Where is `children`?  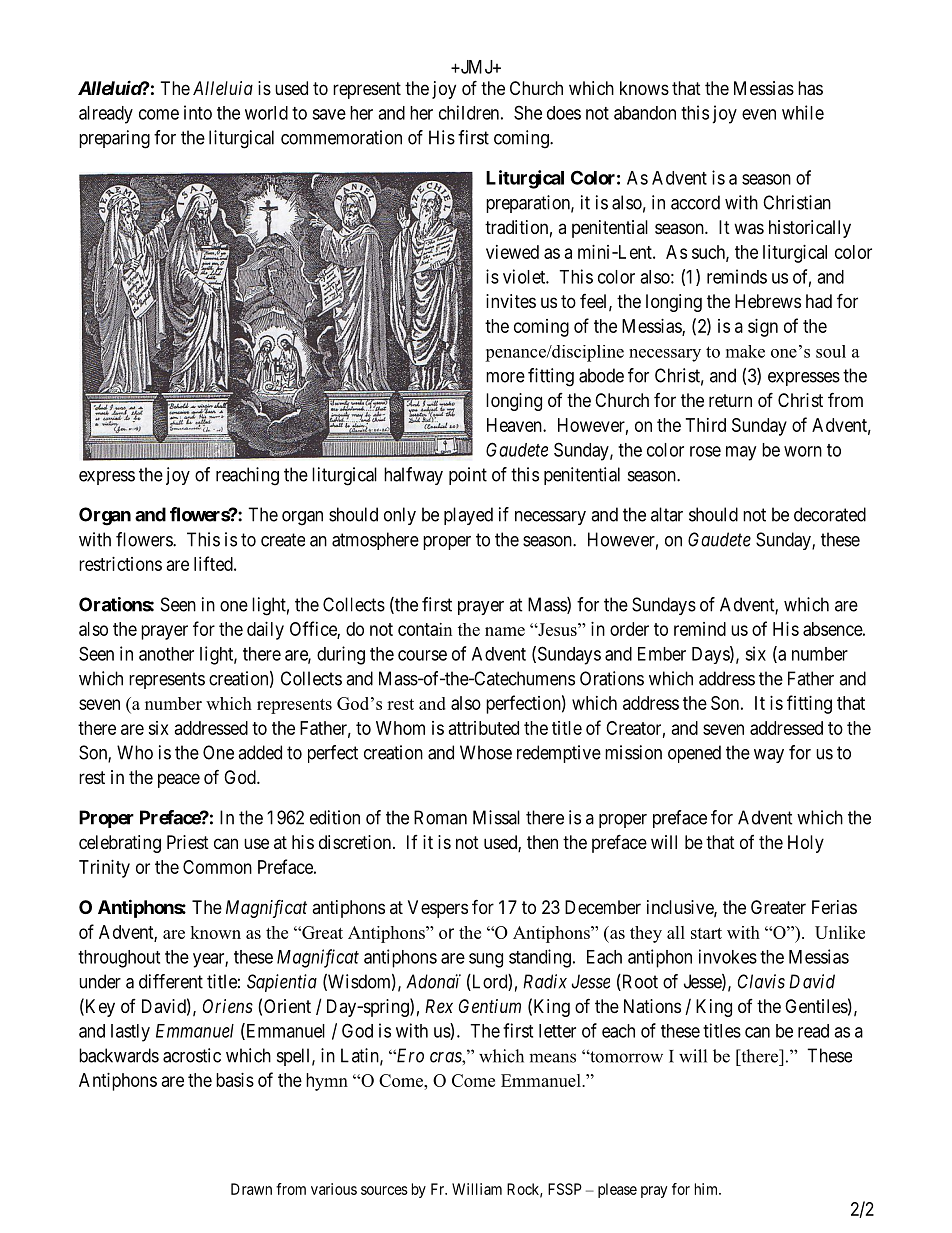
children is located at coordinates (469, 112).
